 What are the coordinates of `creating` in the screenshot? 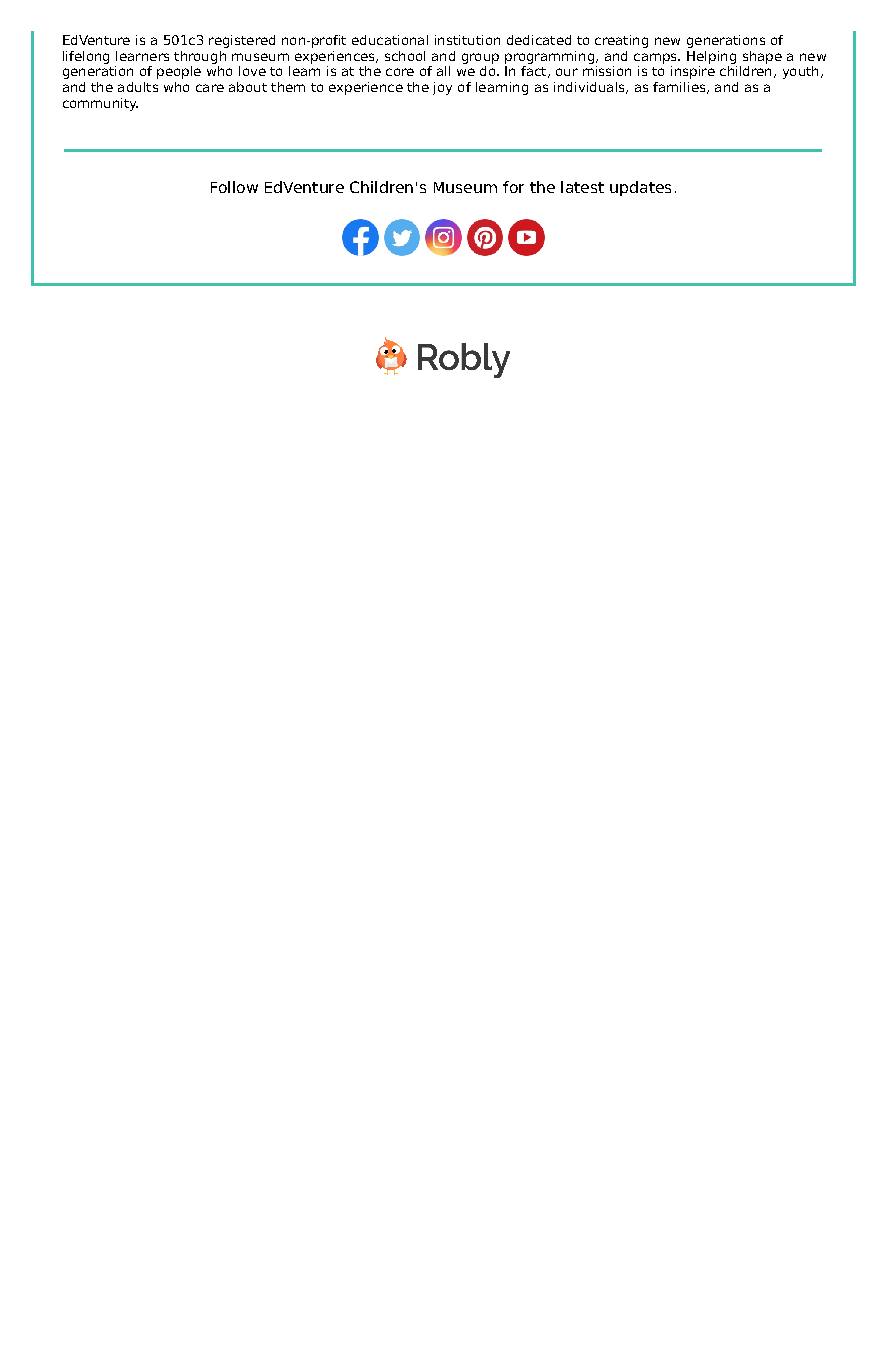 It's located at (621, 41).
